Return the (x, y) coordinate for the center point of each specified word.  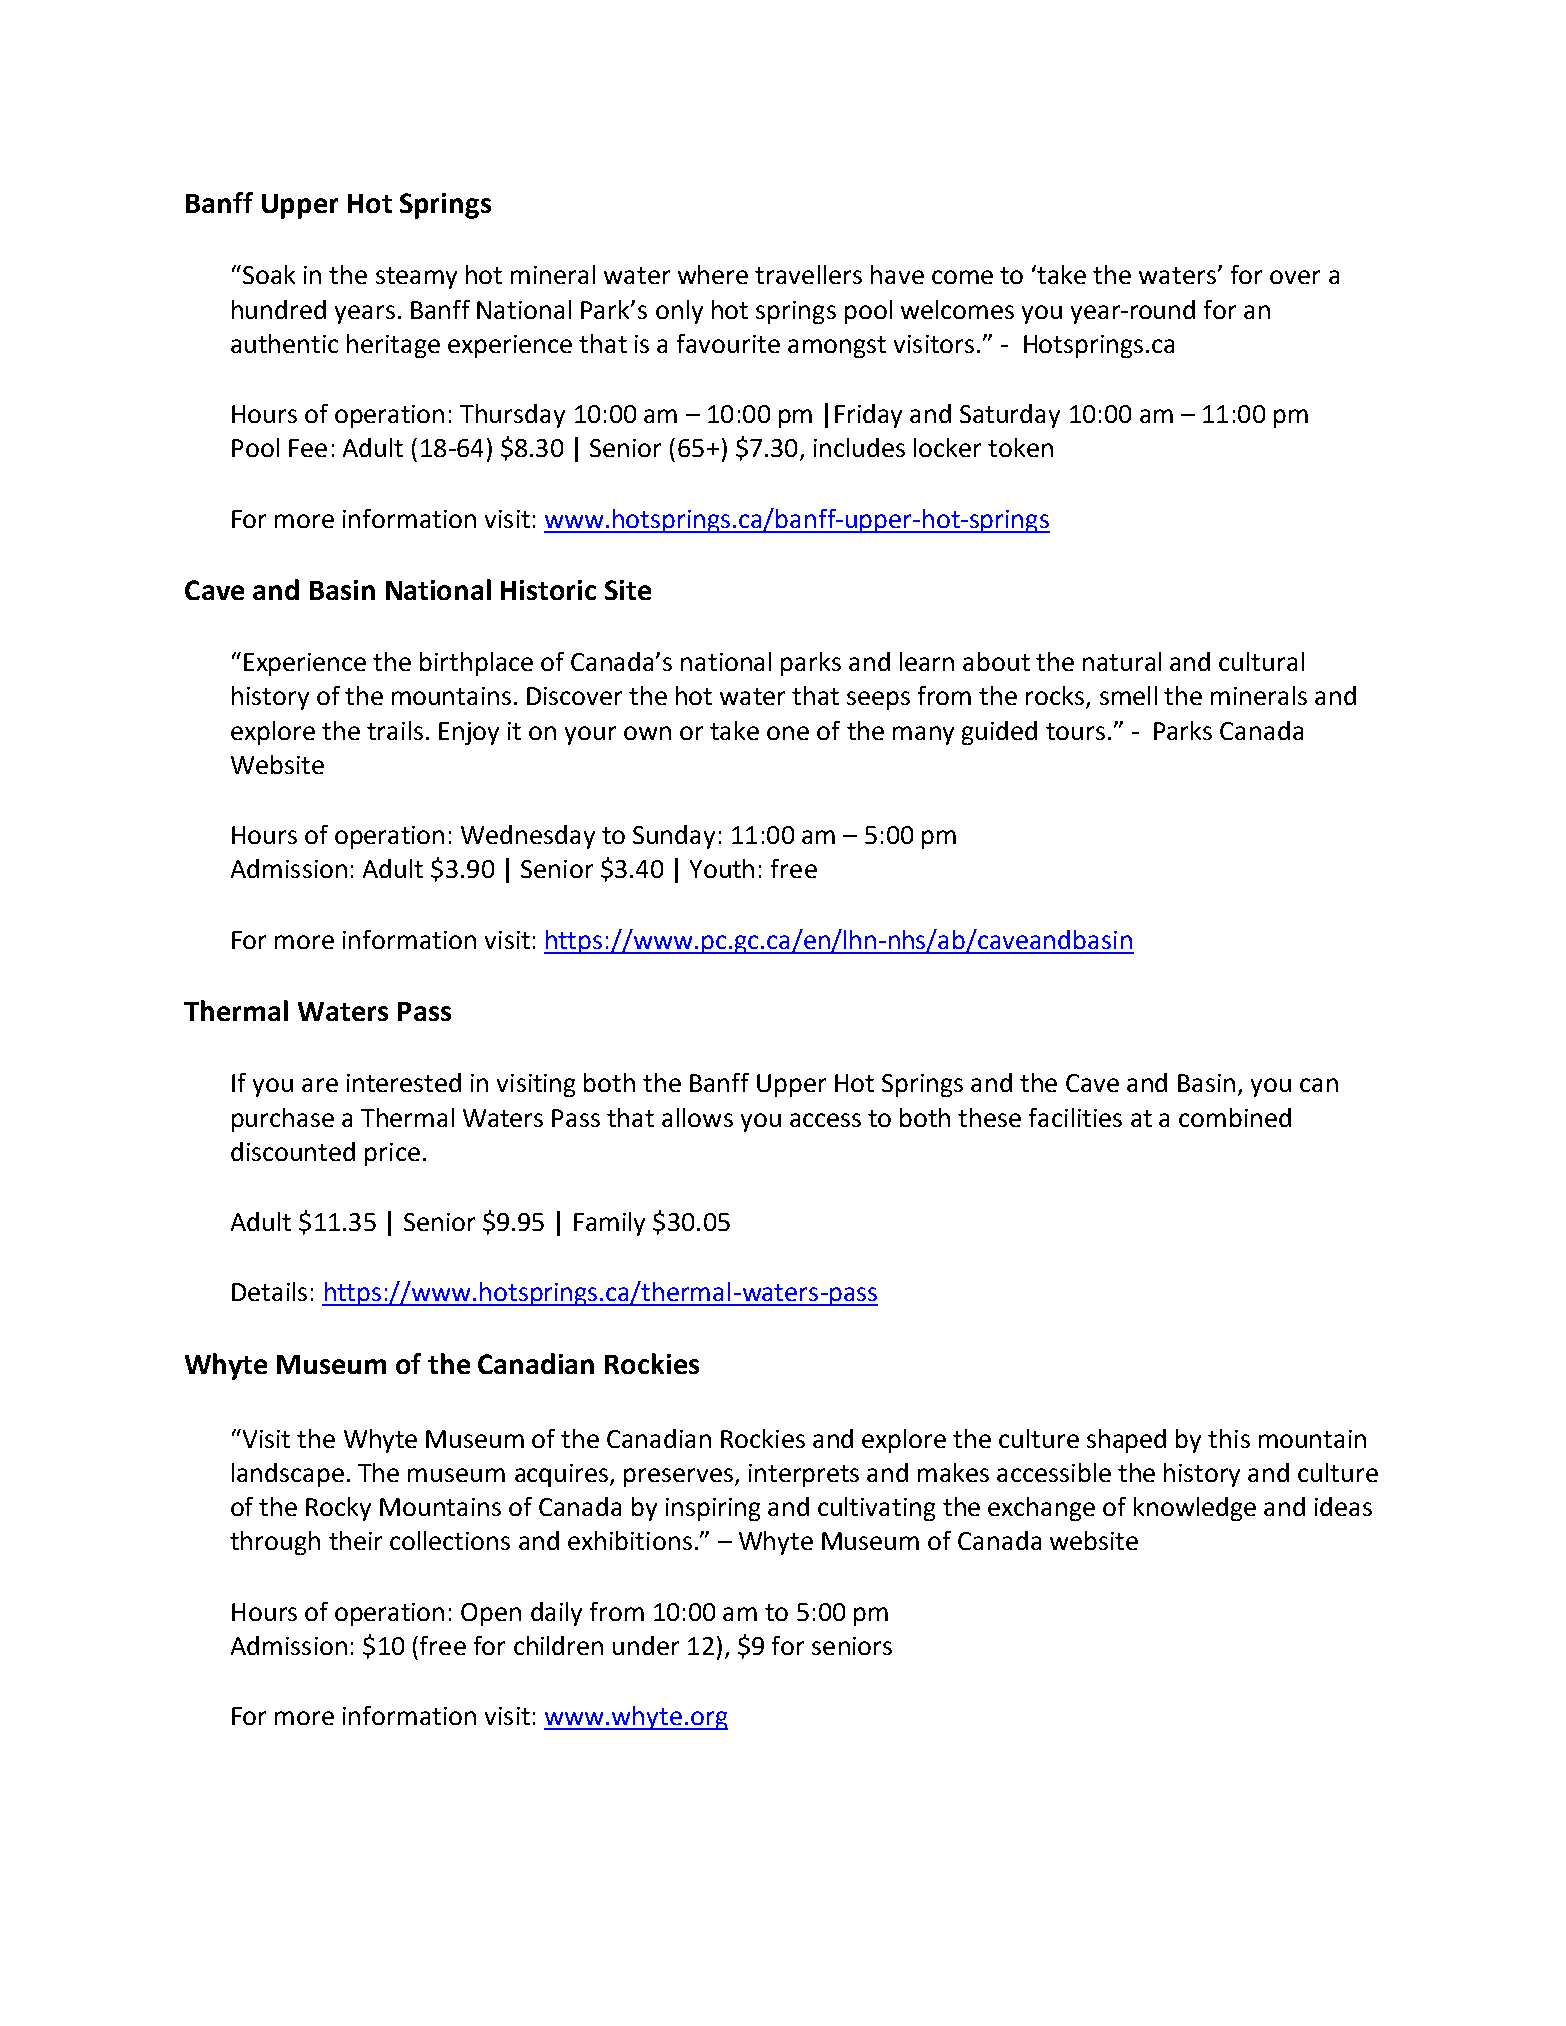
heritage (393, 346)
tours (1075, 731)
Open (491, 1614)
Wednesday (528, 837)
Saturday (1010, 416)
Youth (722, 868)
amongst (837, 347)
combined (1235, 1117)
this (1229, 1438)
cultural (1261, 661)
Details (269, 1291)
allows (697, 1117)
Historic (548, 590)
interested (404, 1082)
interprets (804, 1475)
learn (927, 661)
